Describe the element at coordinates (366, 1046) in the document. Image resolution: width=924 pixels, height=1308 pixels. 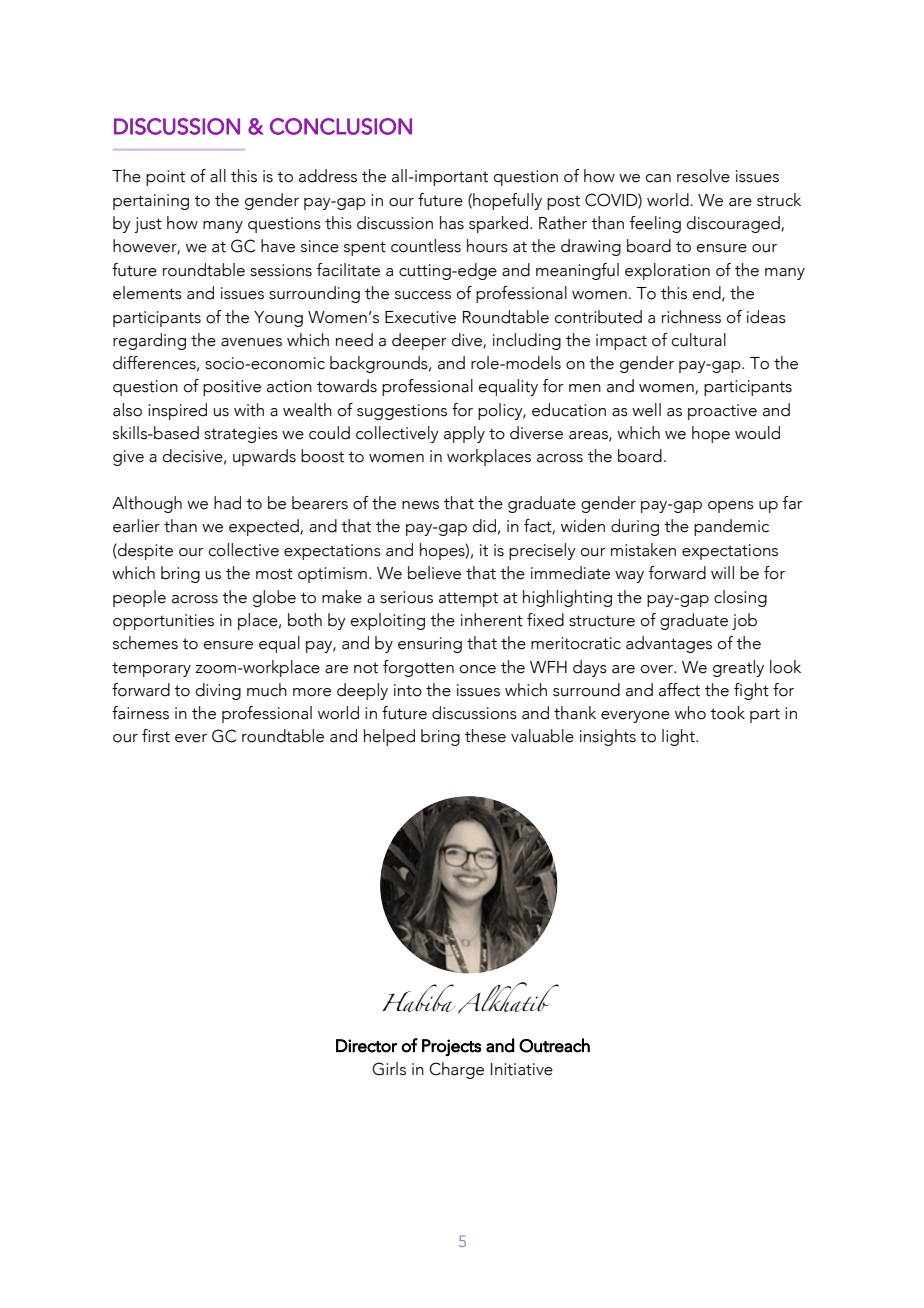
I see `Director` at that location.
